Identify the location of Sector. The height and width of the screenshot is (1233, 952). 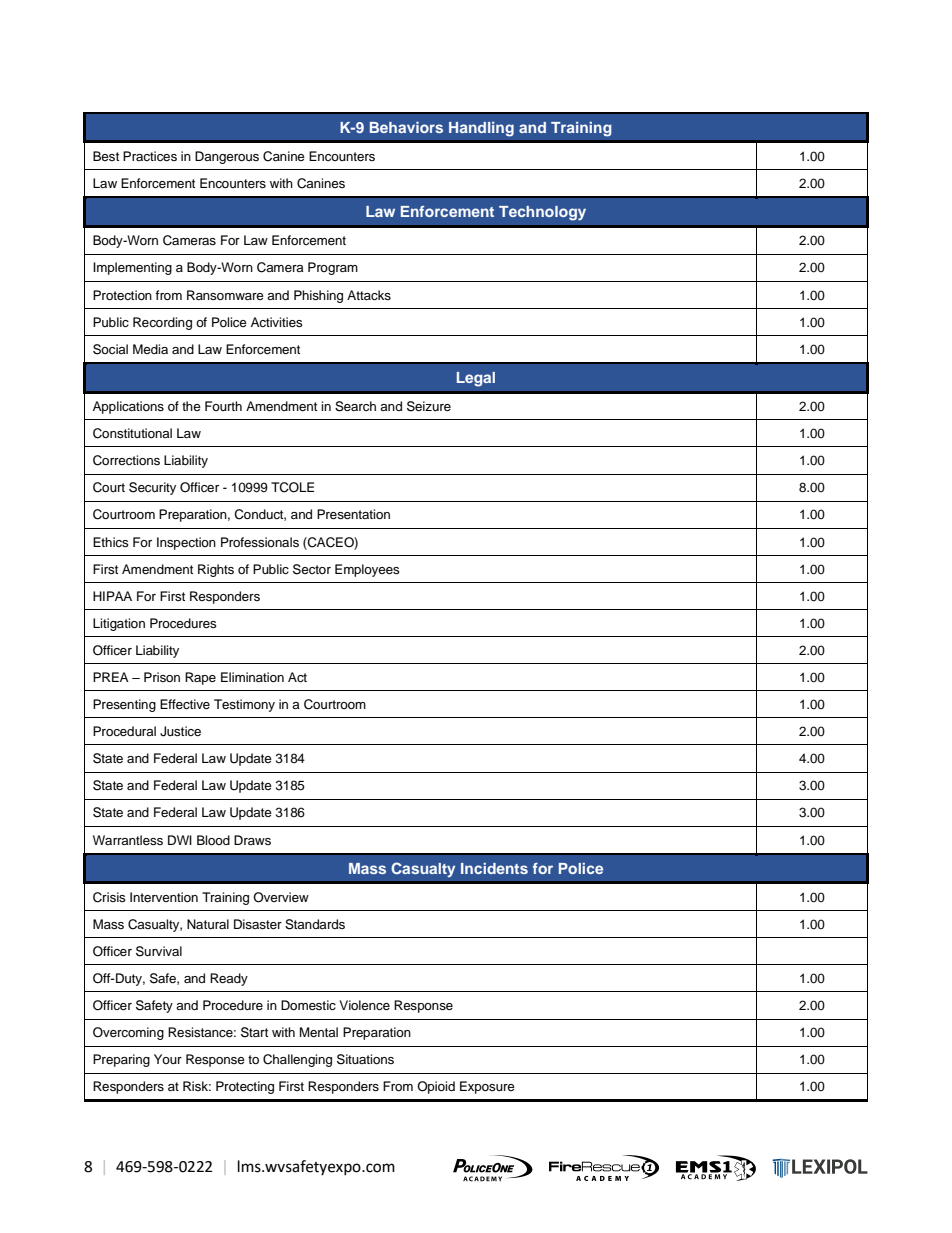
(312, 569).
